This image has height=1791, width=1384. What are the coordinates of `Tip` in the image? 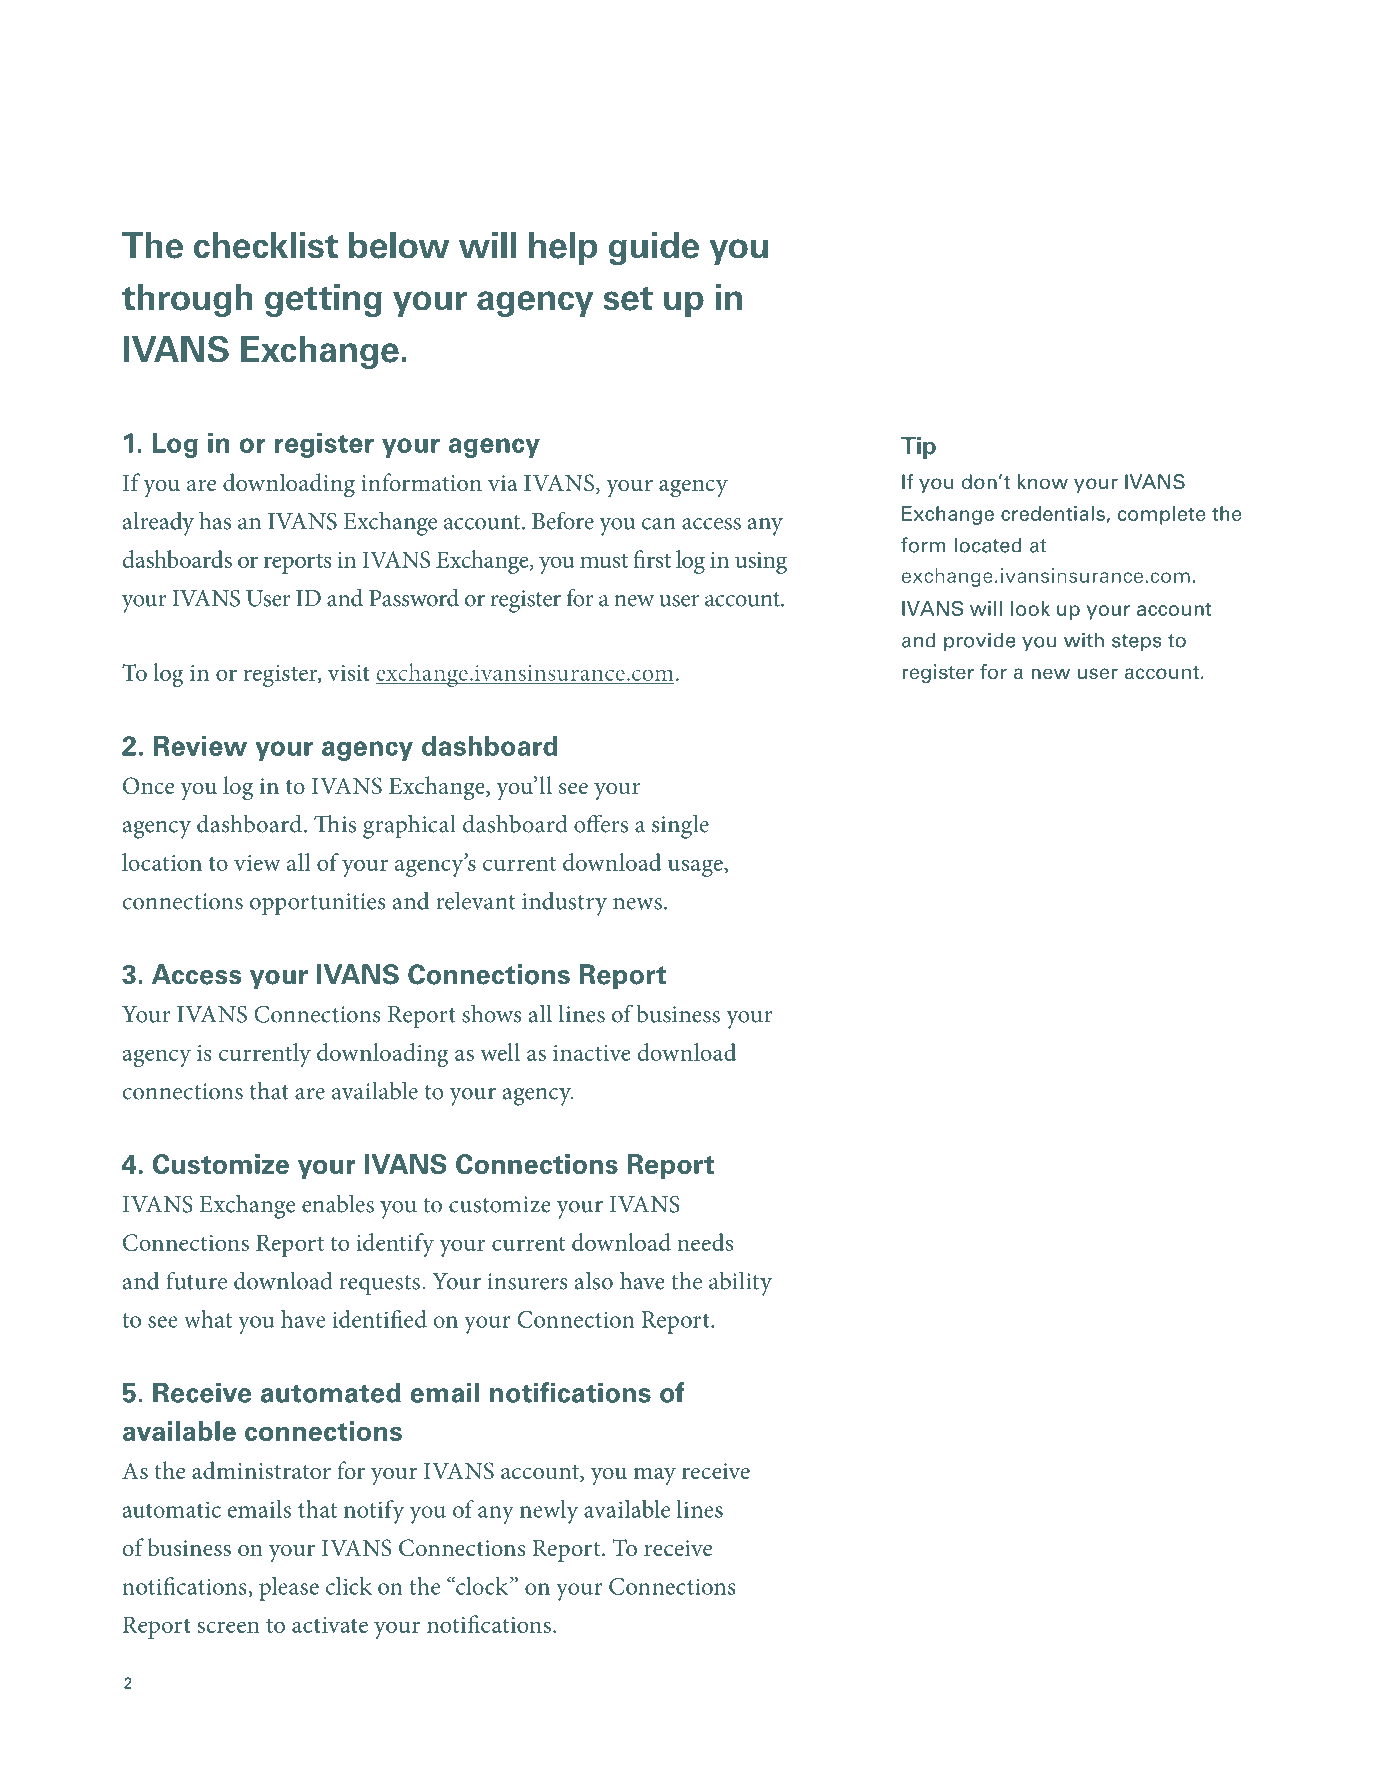 It's located at (918, 447).
